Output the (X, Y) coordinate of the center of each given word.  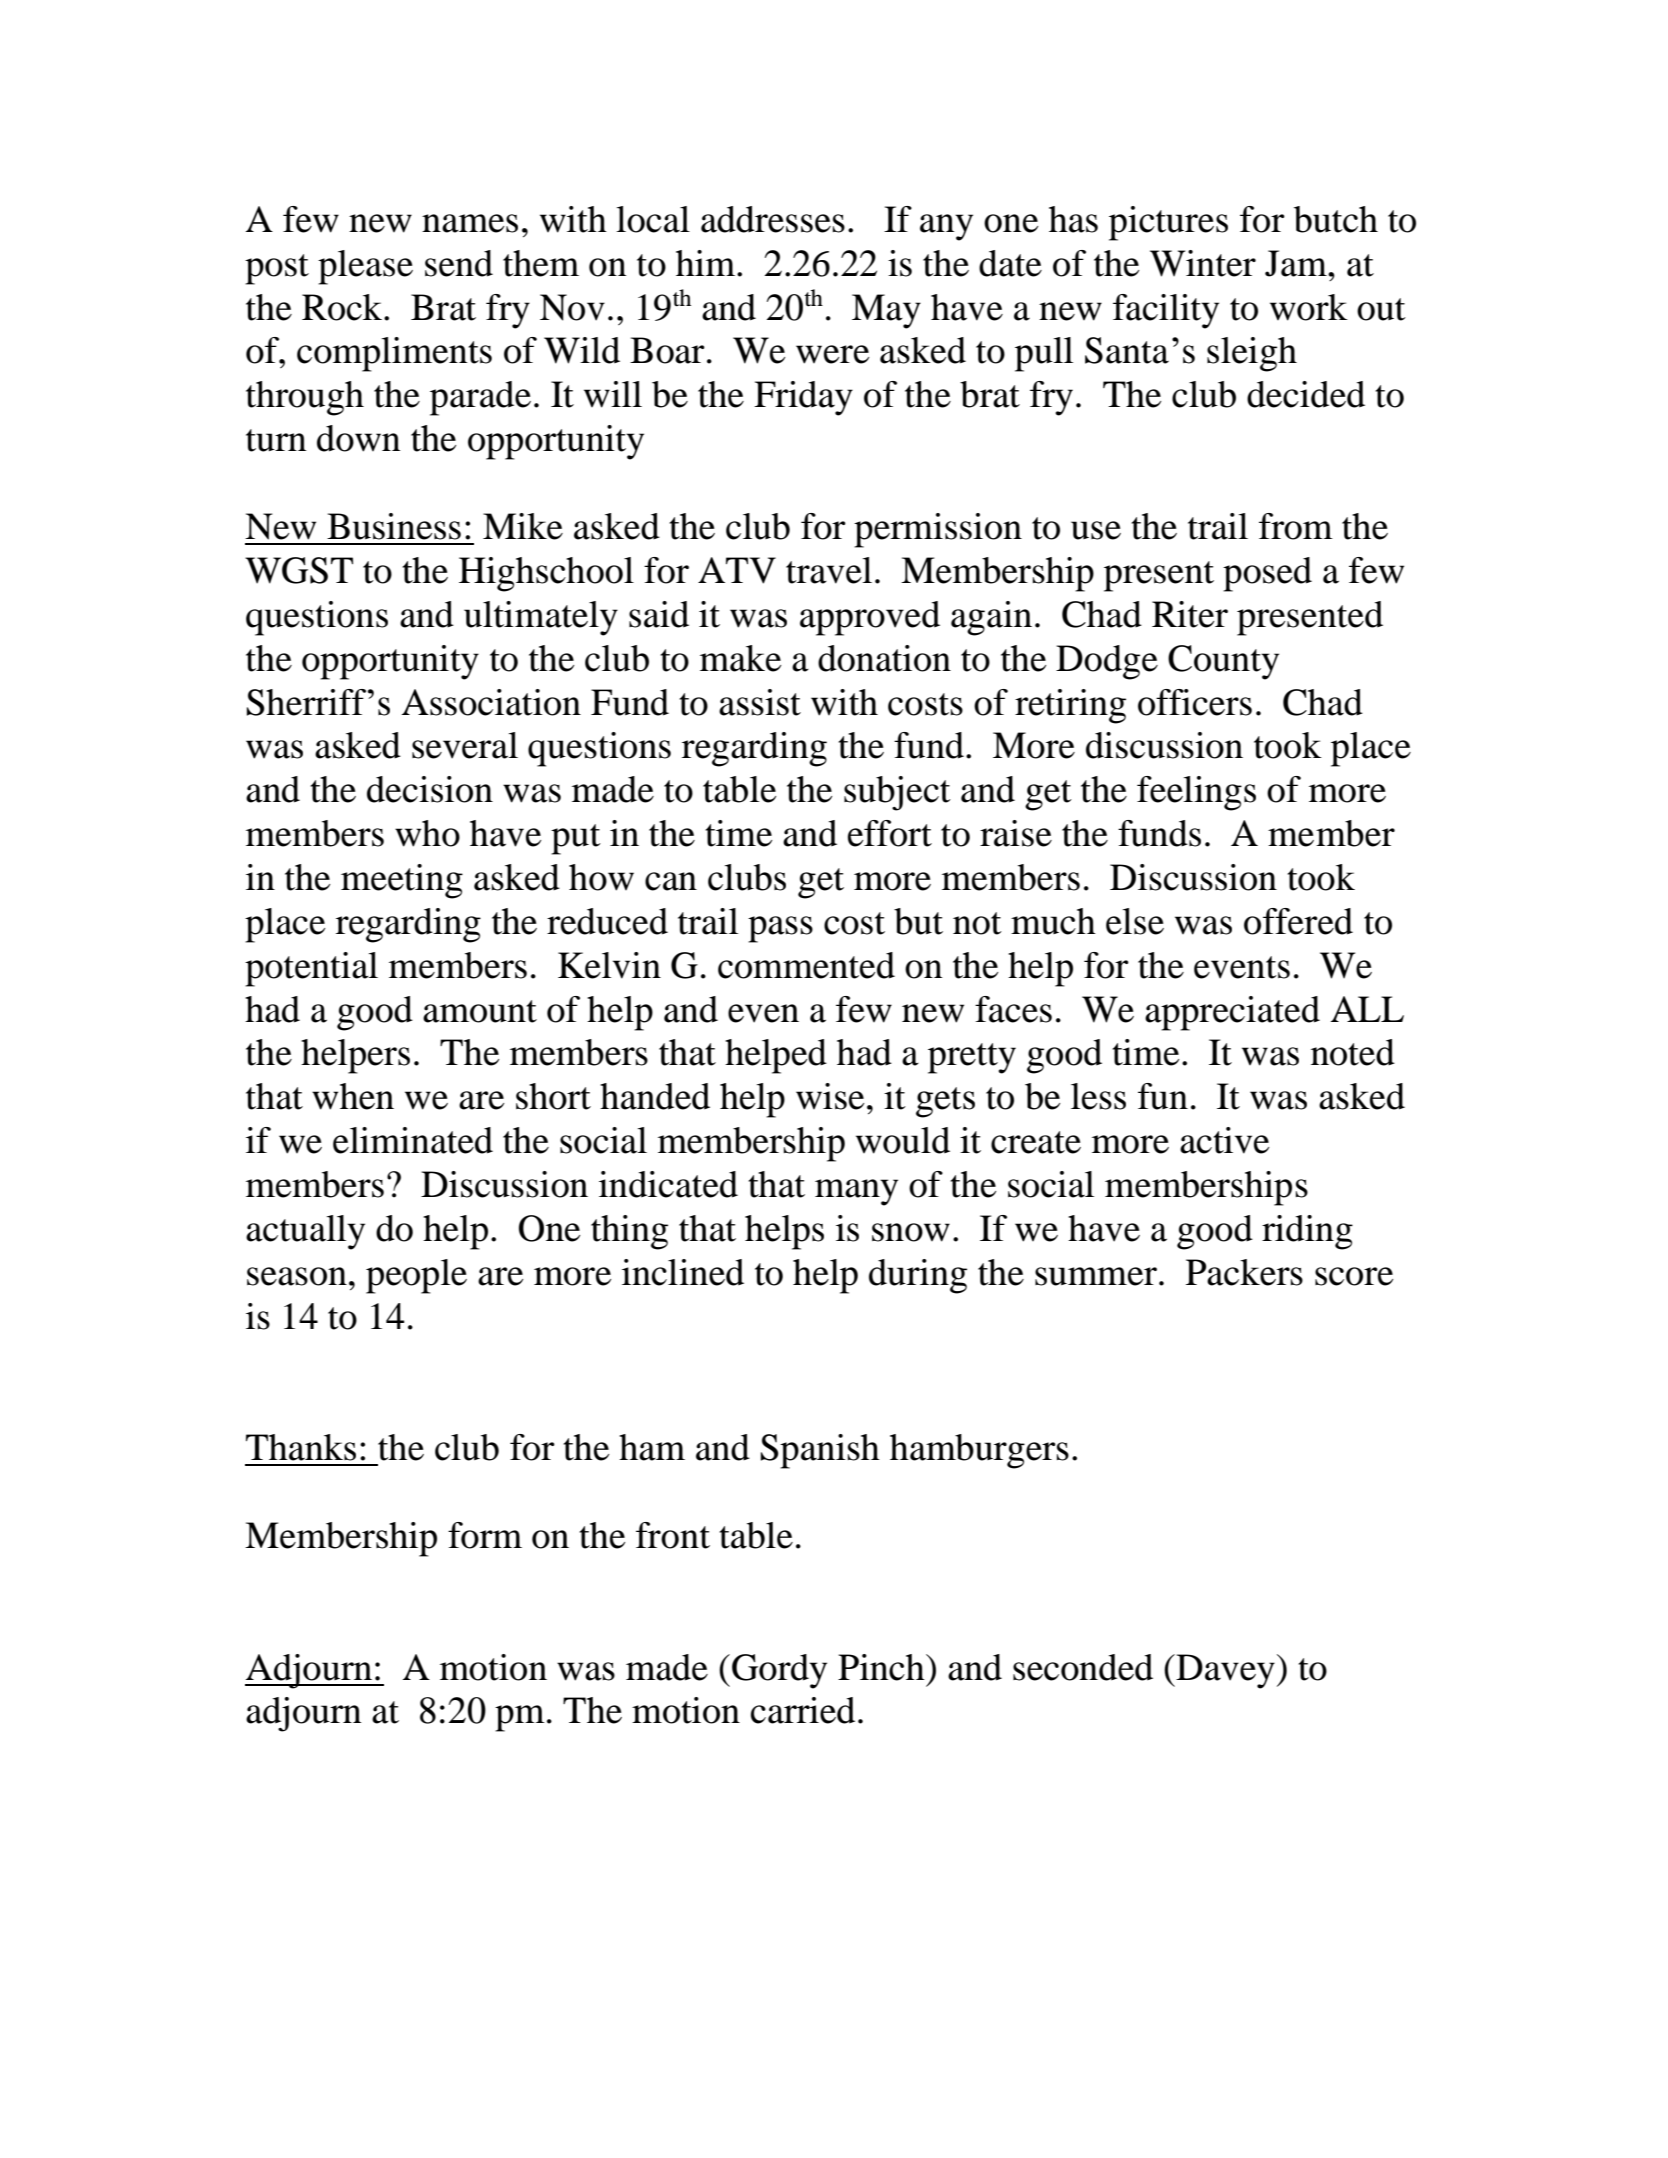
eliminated (413, 1140)
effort (890, 833)
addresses (773, 219)
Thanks (301, 1447)
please (365, 267)
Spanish (820, 1451)
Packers (1244, 1272)
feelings (1196, 793)
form (485, 1535)
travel (829, 570)
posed (1267, 574)
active (1224, 1140)
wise (830, 1096)
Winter (1203, 263)
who (427, 833)
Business (394, 526)
